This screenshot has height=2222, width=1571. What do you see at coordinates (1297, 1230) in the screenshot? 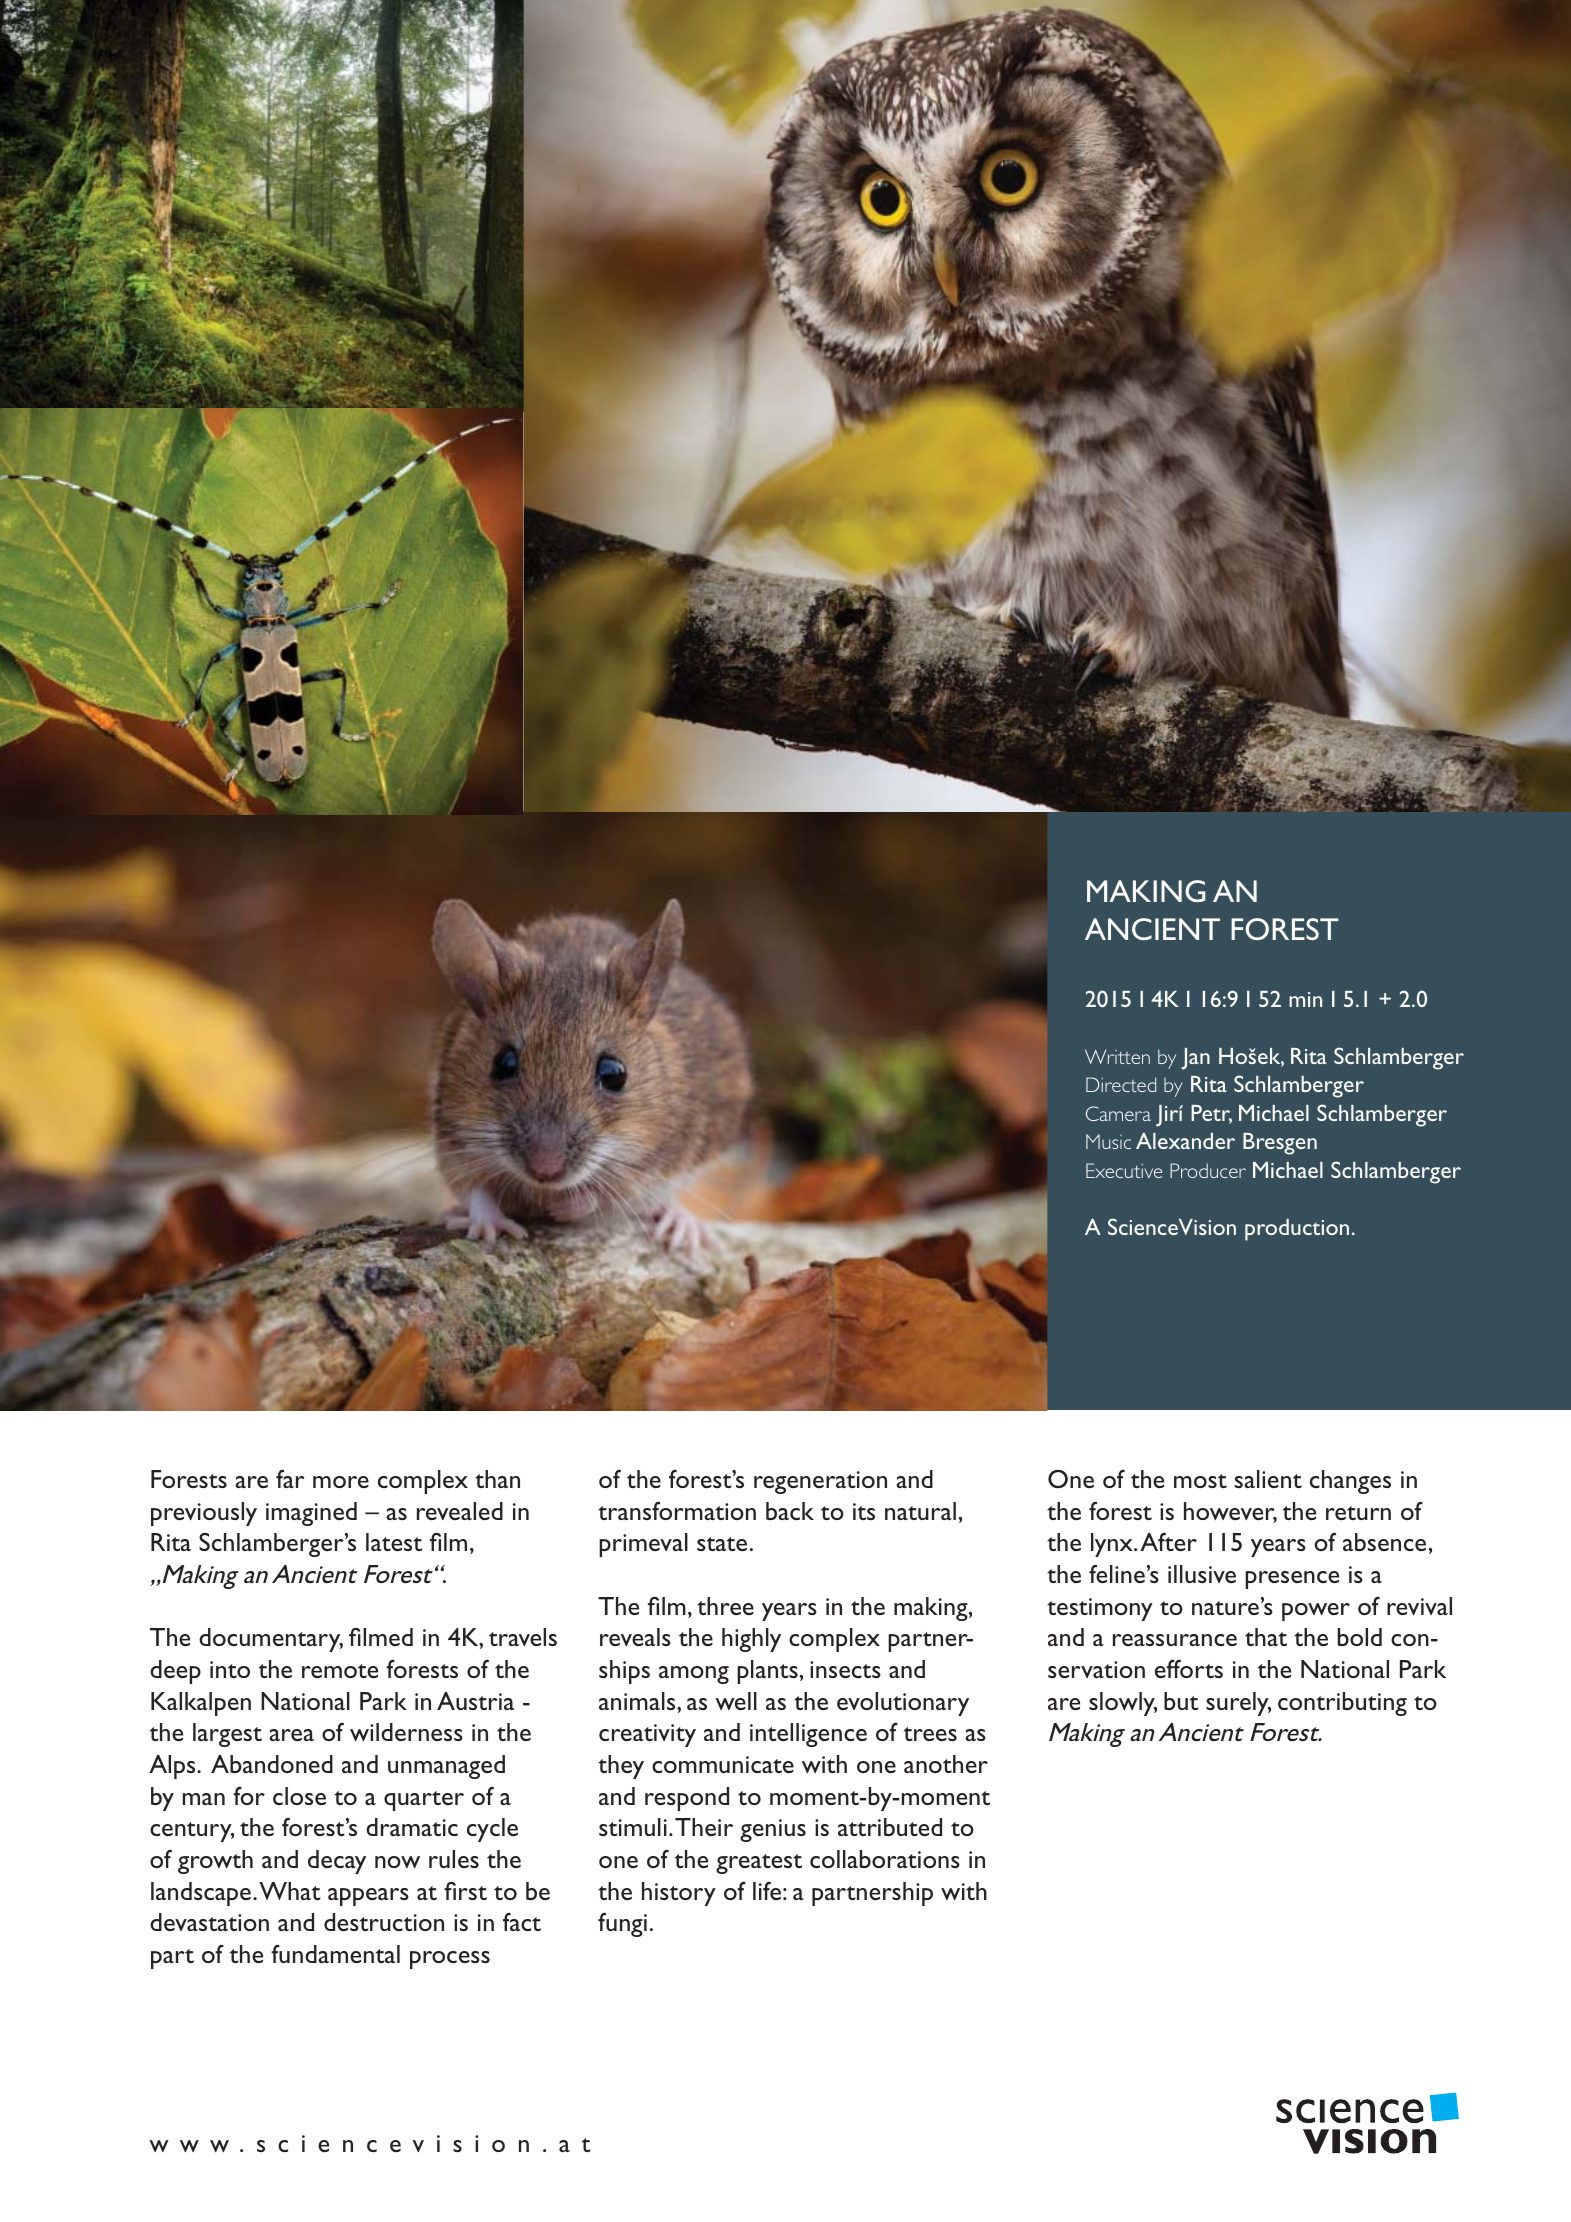
I see `production` at bounding box center [1297, 1230].
